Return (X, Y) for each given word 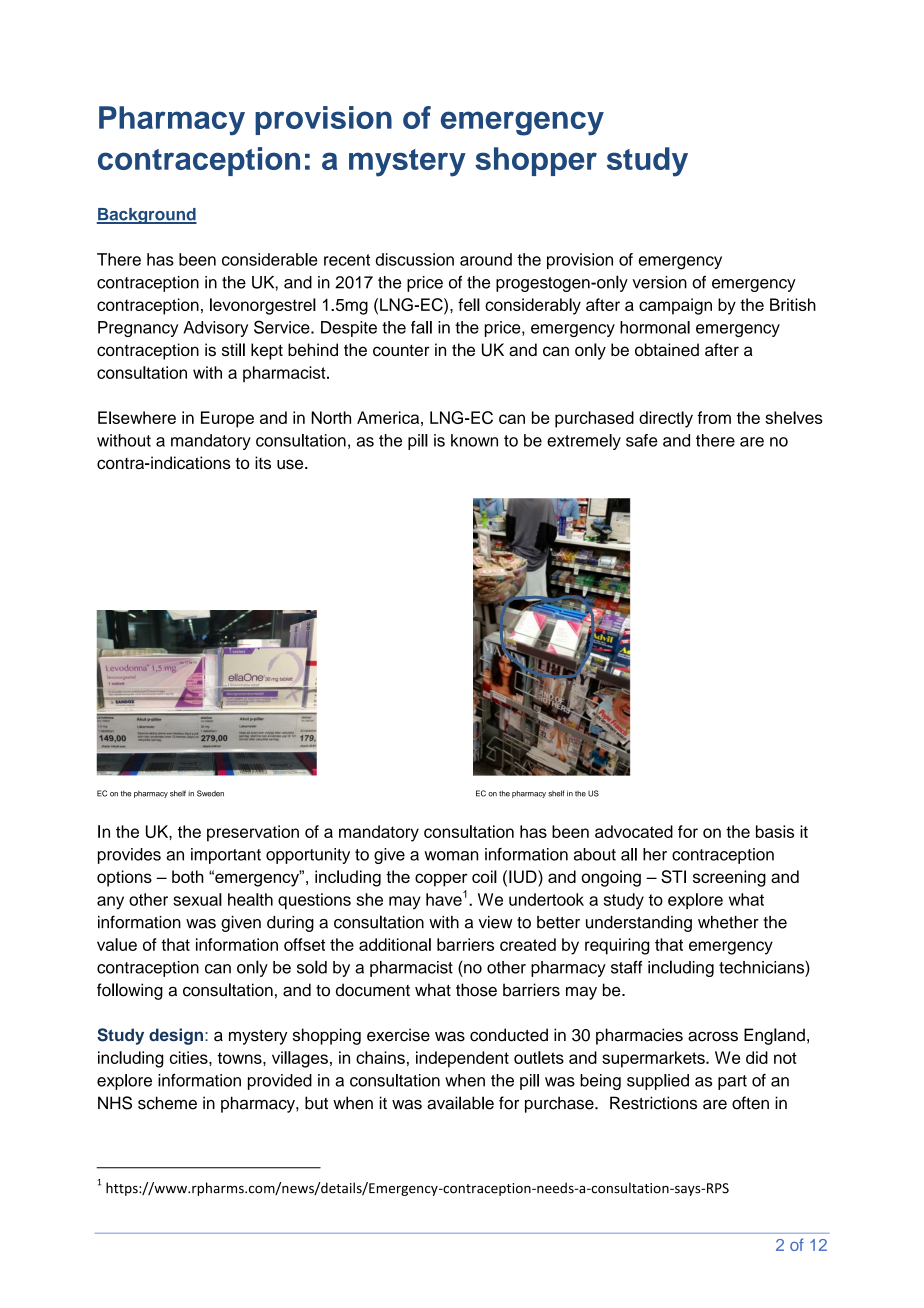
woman (451, 856)
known (474, 440)
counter (401, 350)
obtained (667, 349)
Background (147, 216)
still (233, 349)
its (263, 463)
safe (642, 440)
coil (484, 876)
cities (190, 1057)
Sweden (210, 793)
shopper (536, 161)
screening (729, 878)
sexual (197, 899)
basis (775, 831)
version (659, 282)
